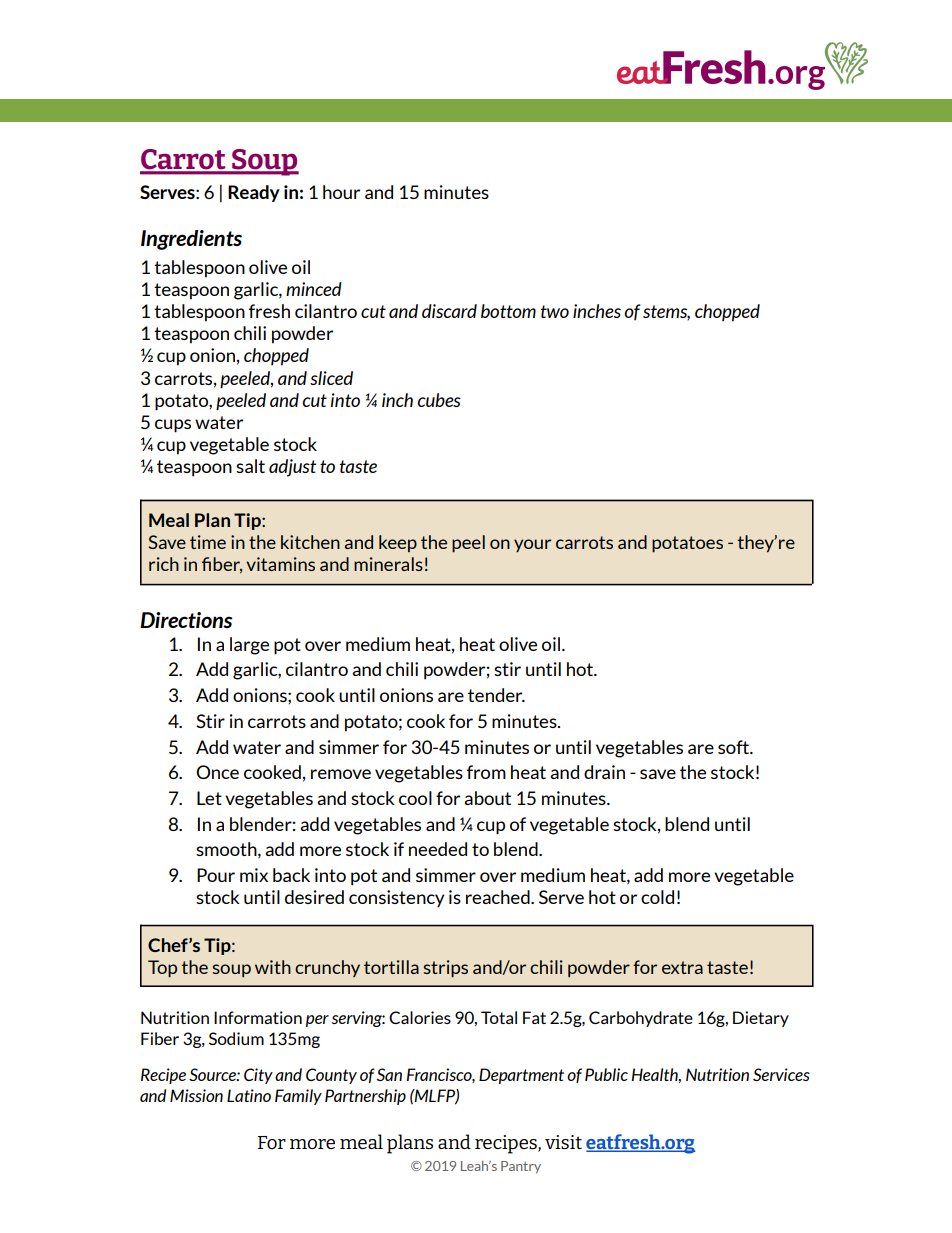  Describe the element at coordinates (249, 1095) in the page. I see `Latino` at that location.
